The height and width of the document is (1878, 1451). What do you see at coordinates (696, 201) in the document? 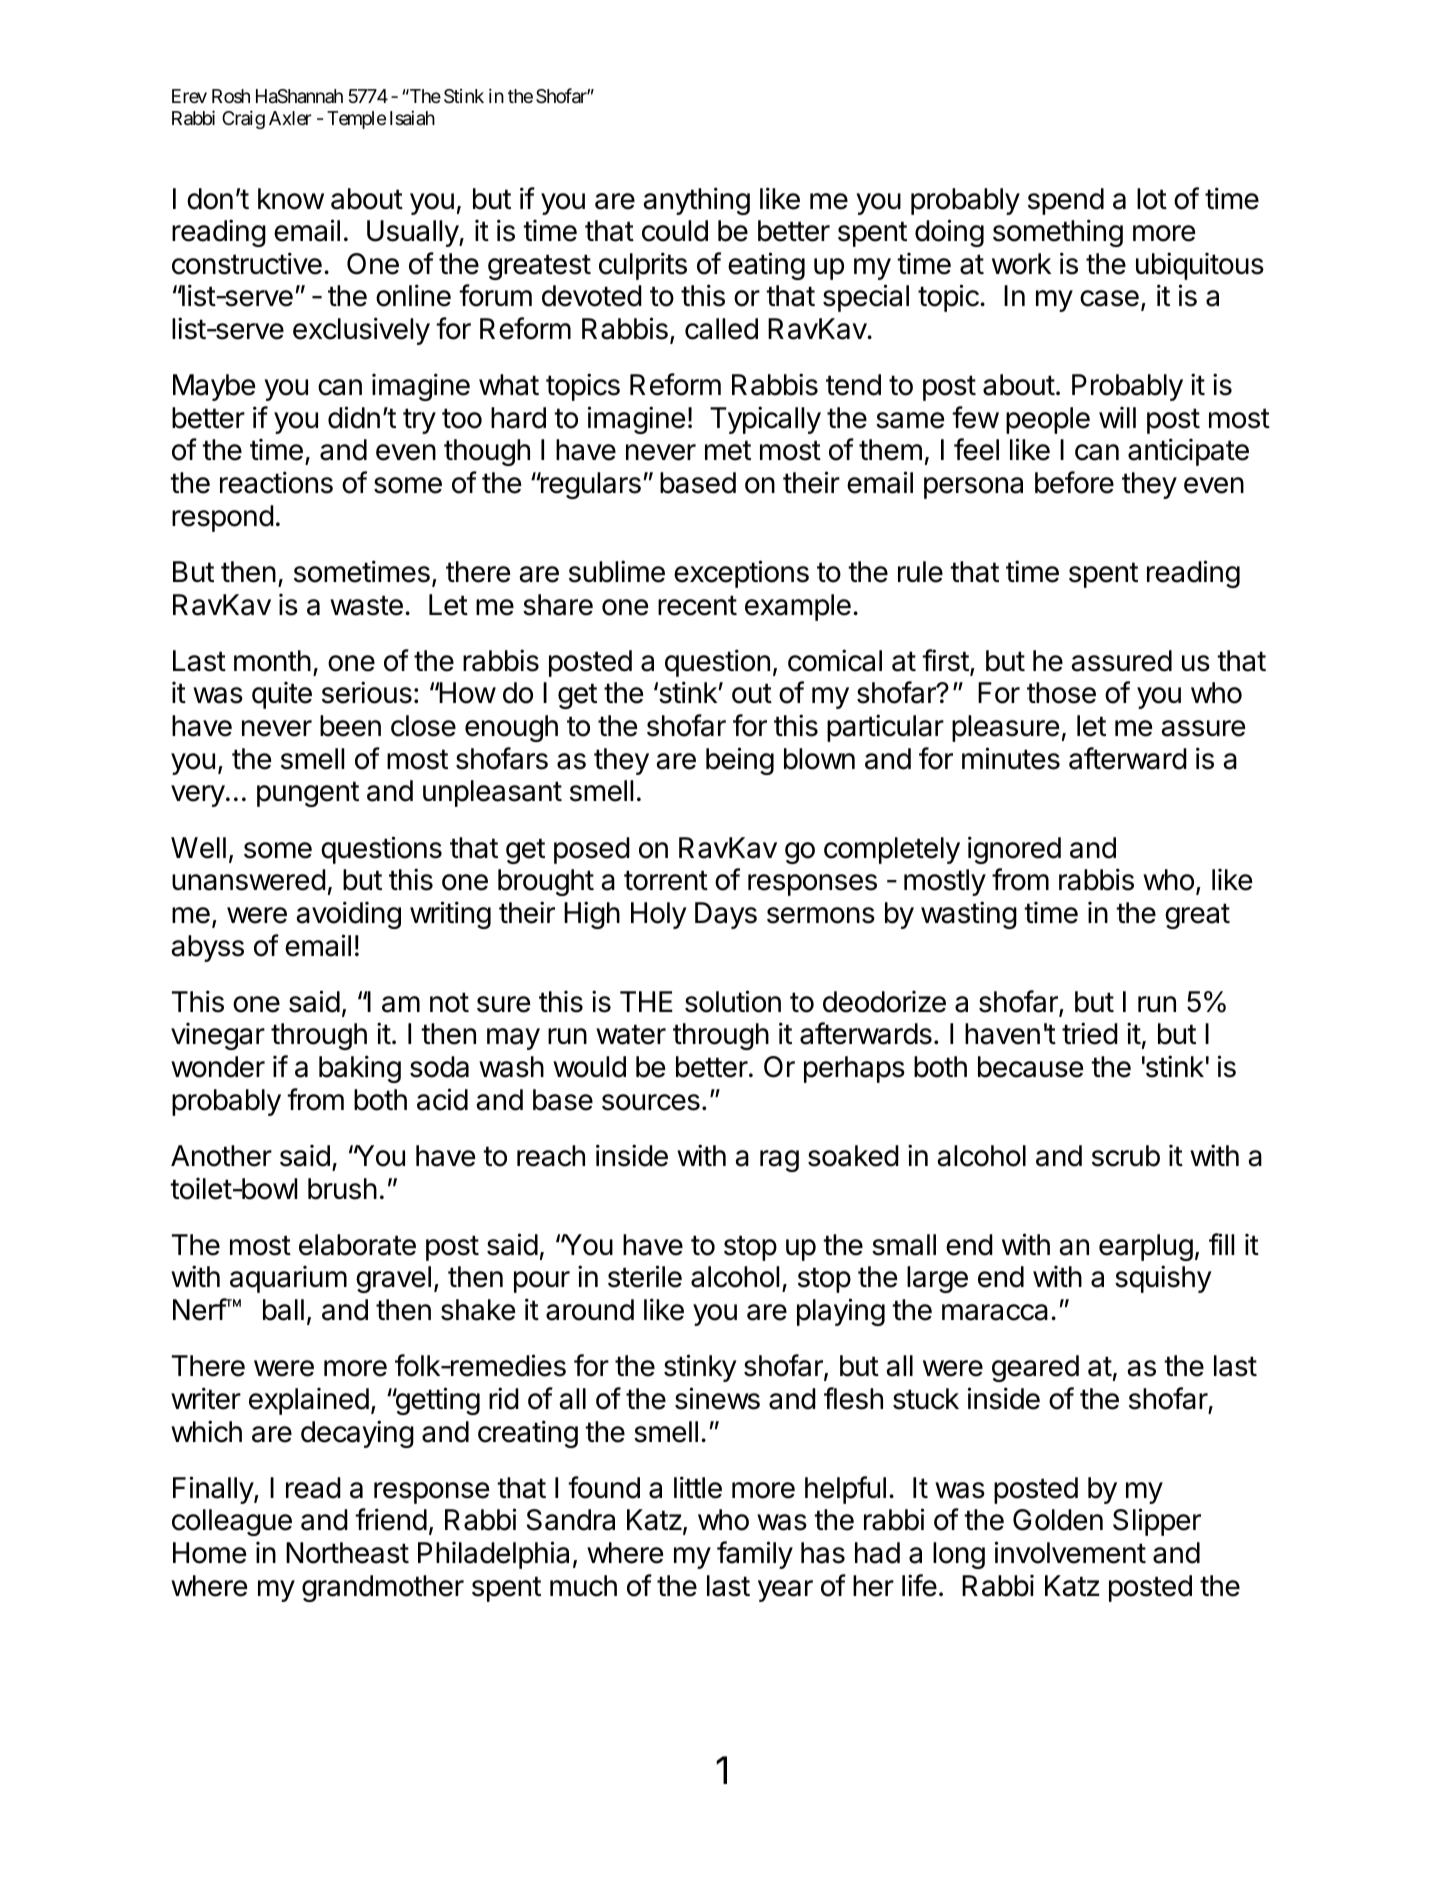
I see `anything` at bounding box center [696, 201].
